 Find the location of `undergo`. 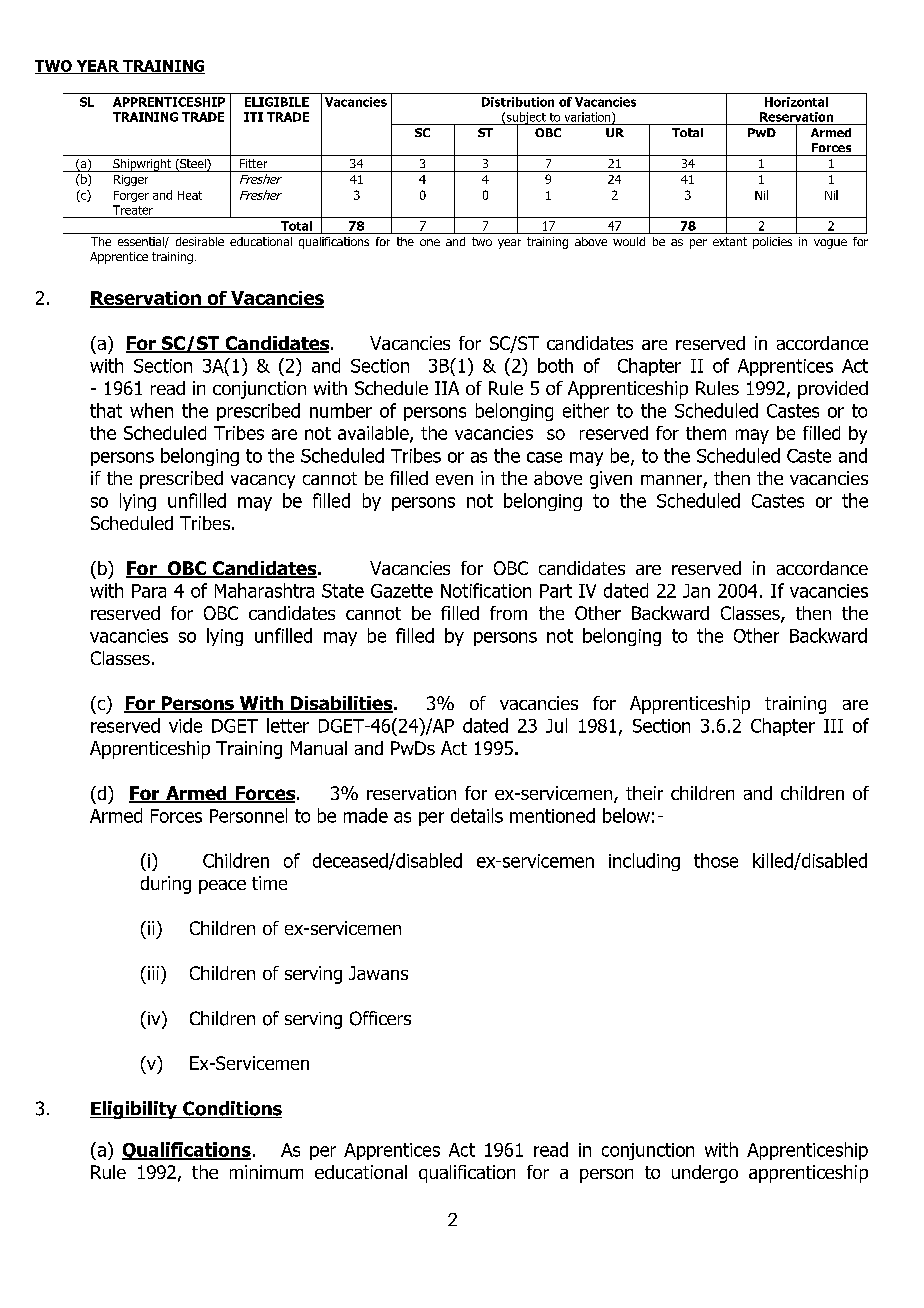

undergo is located at coordinates (705, 1174).
